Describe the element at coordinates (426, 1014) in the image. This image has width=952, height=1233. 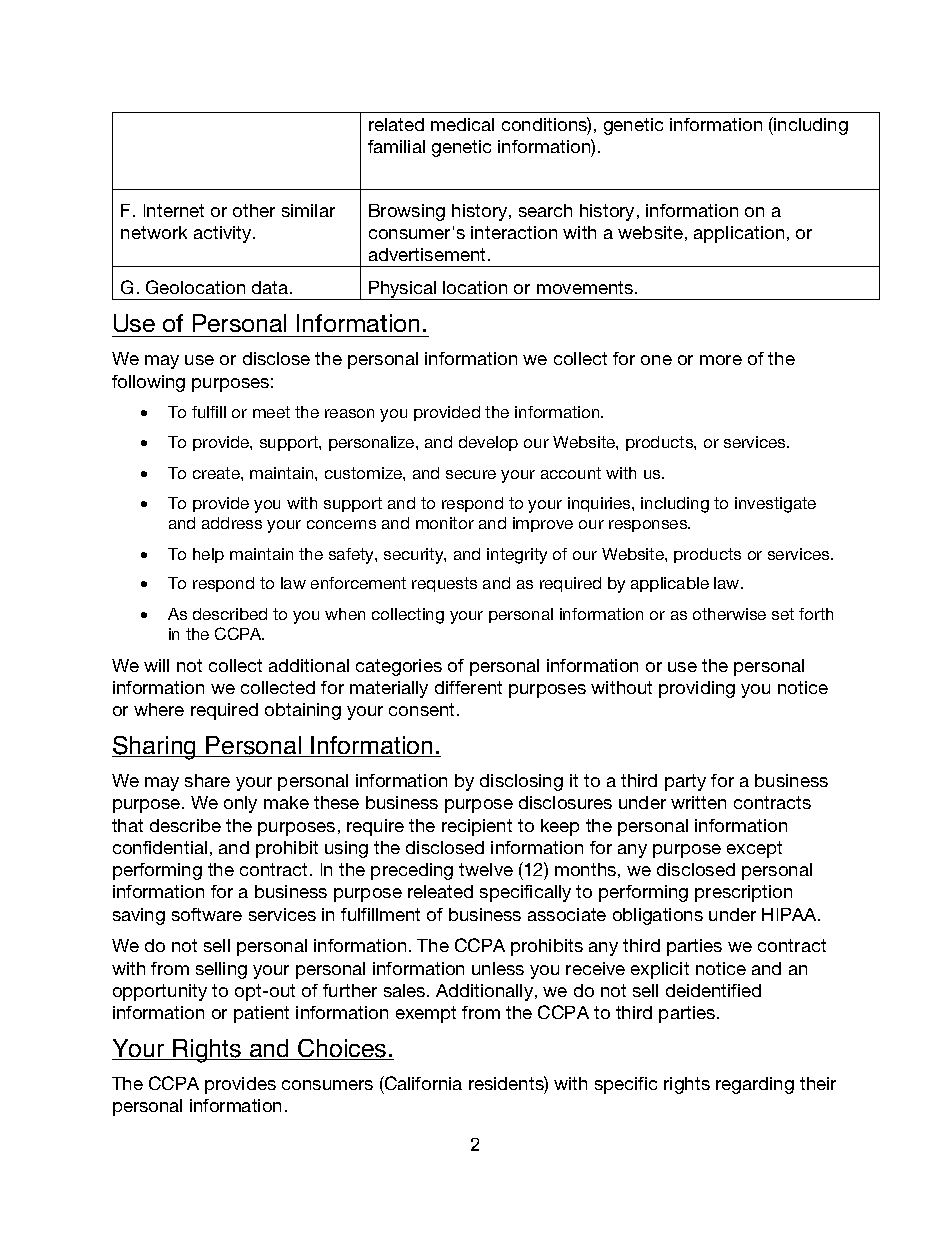
I see `exempt` at that location.
